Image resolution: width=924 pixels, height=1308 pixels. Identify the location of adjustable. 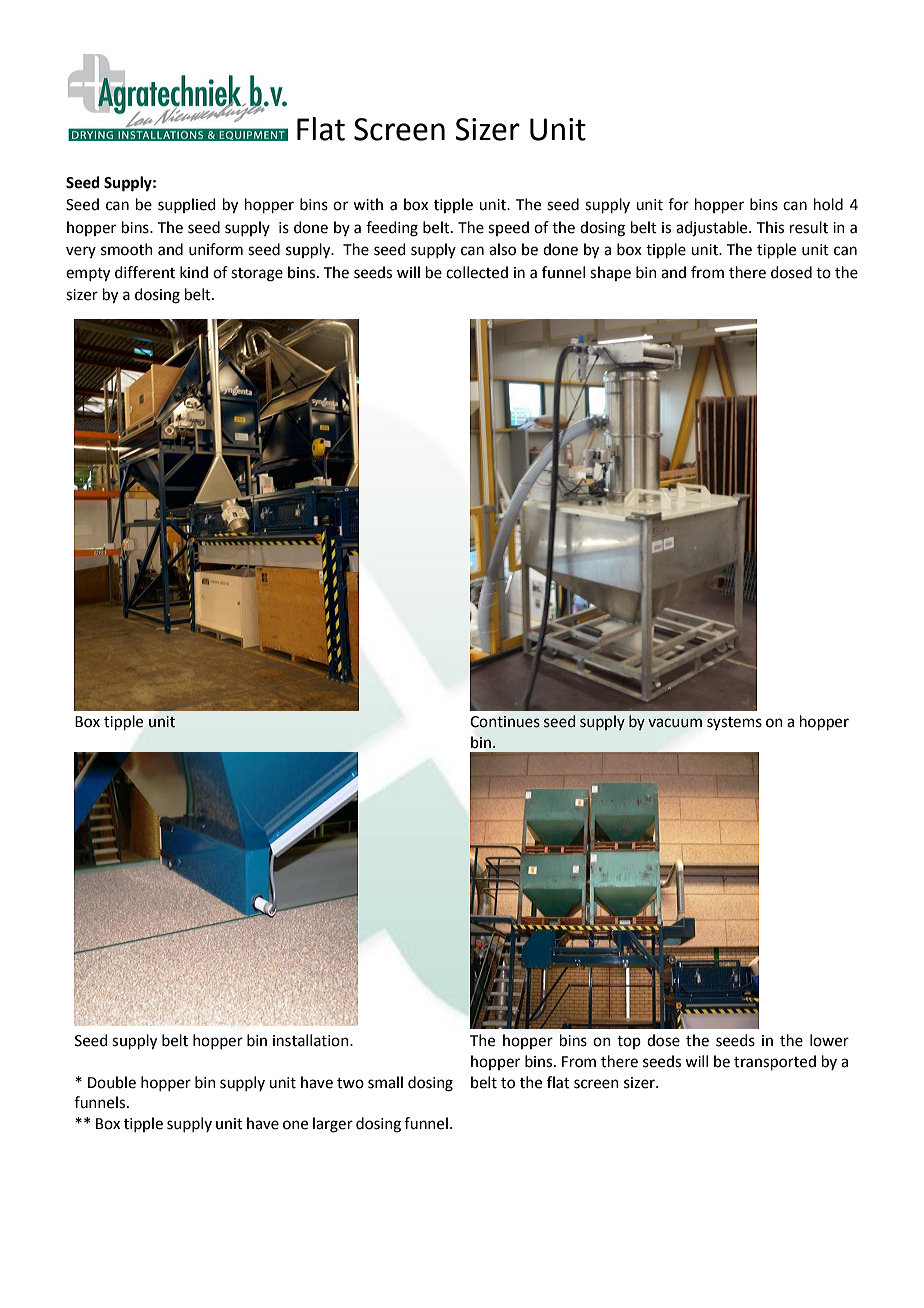
(713, 229).
